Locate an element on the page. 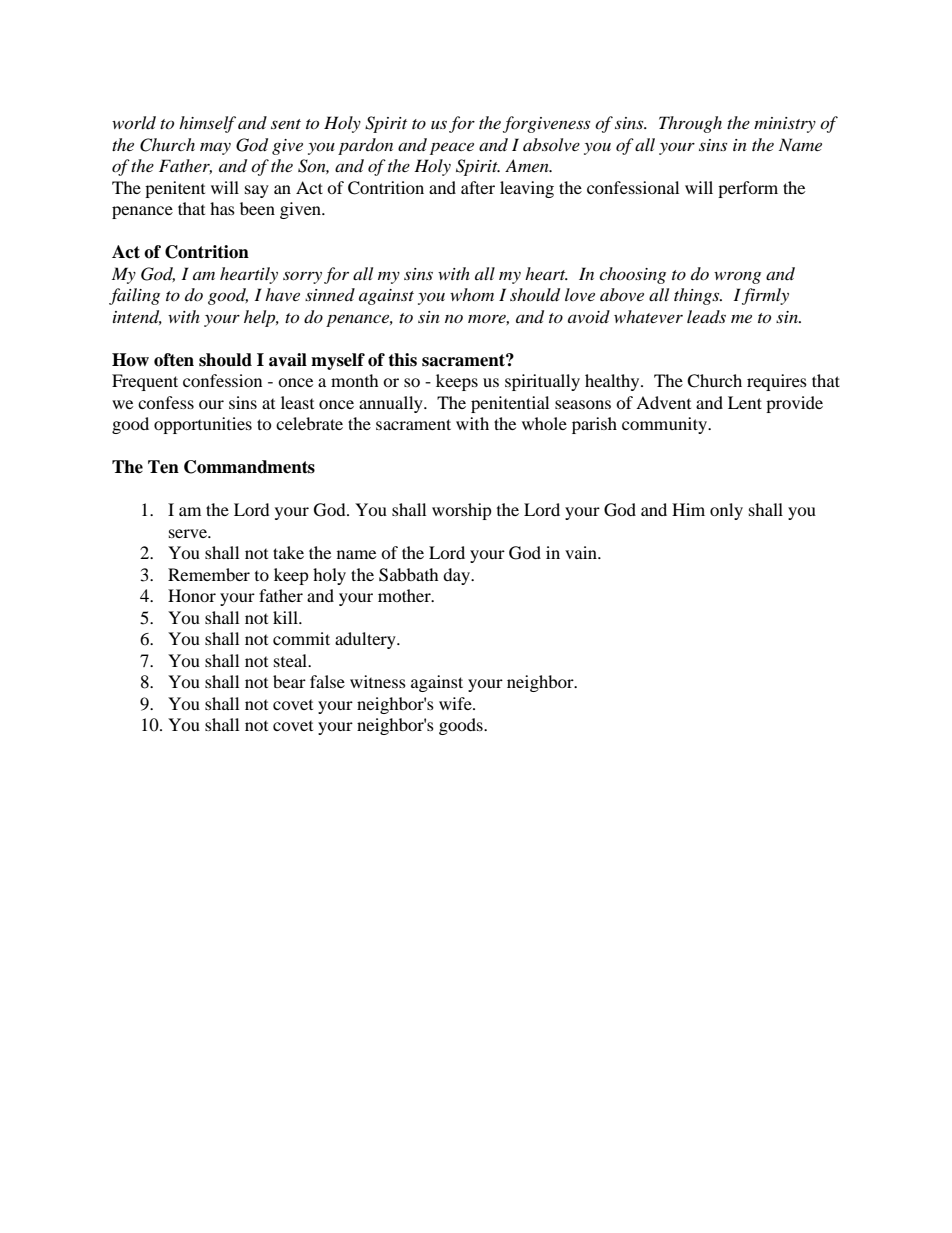 The image size is (952, 1233). wife is located at coordinates (456, 703).
